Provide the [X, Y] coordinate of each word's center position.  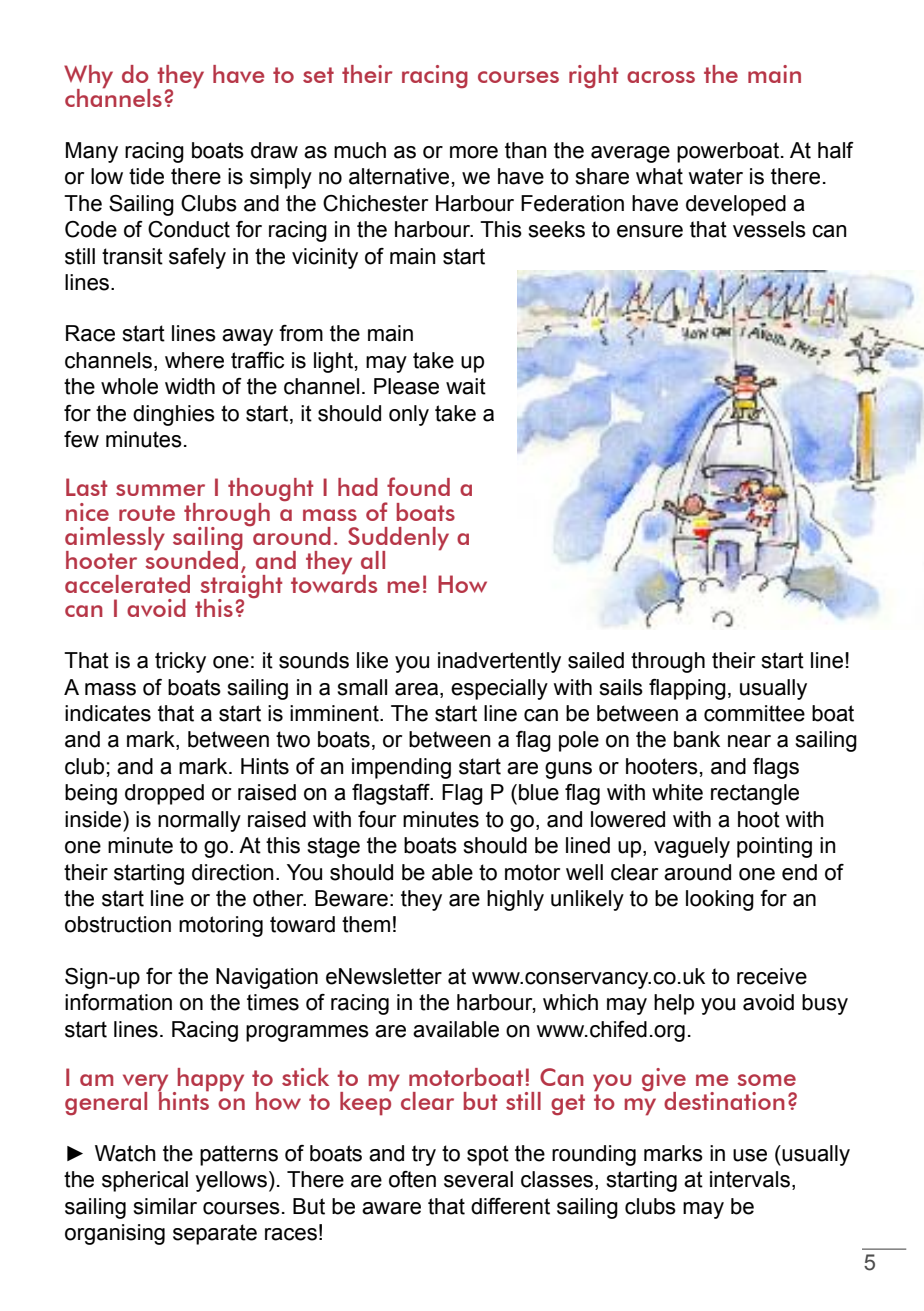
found [418, 486]
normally [199, 821]
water [716, 176]
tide [146, 176]
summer [160, 490]
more [474, 152]
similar [165, 1206]
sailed [596, 660]
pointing [774, 847]
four [377, 819]
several [478, 1179]
